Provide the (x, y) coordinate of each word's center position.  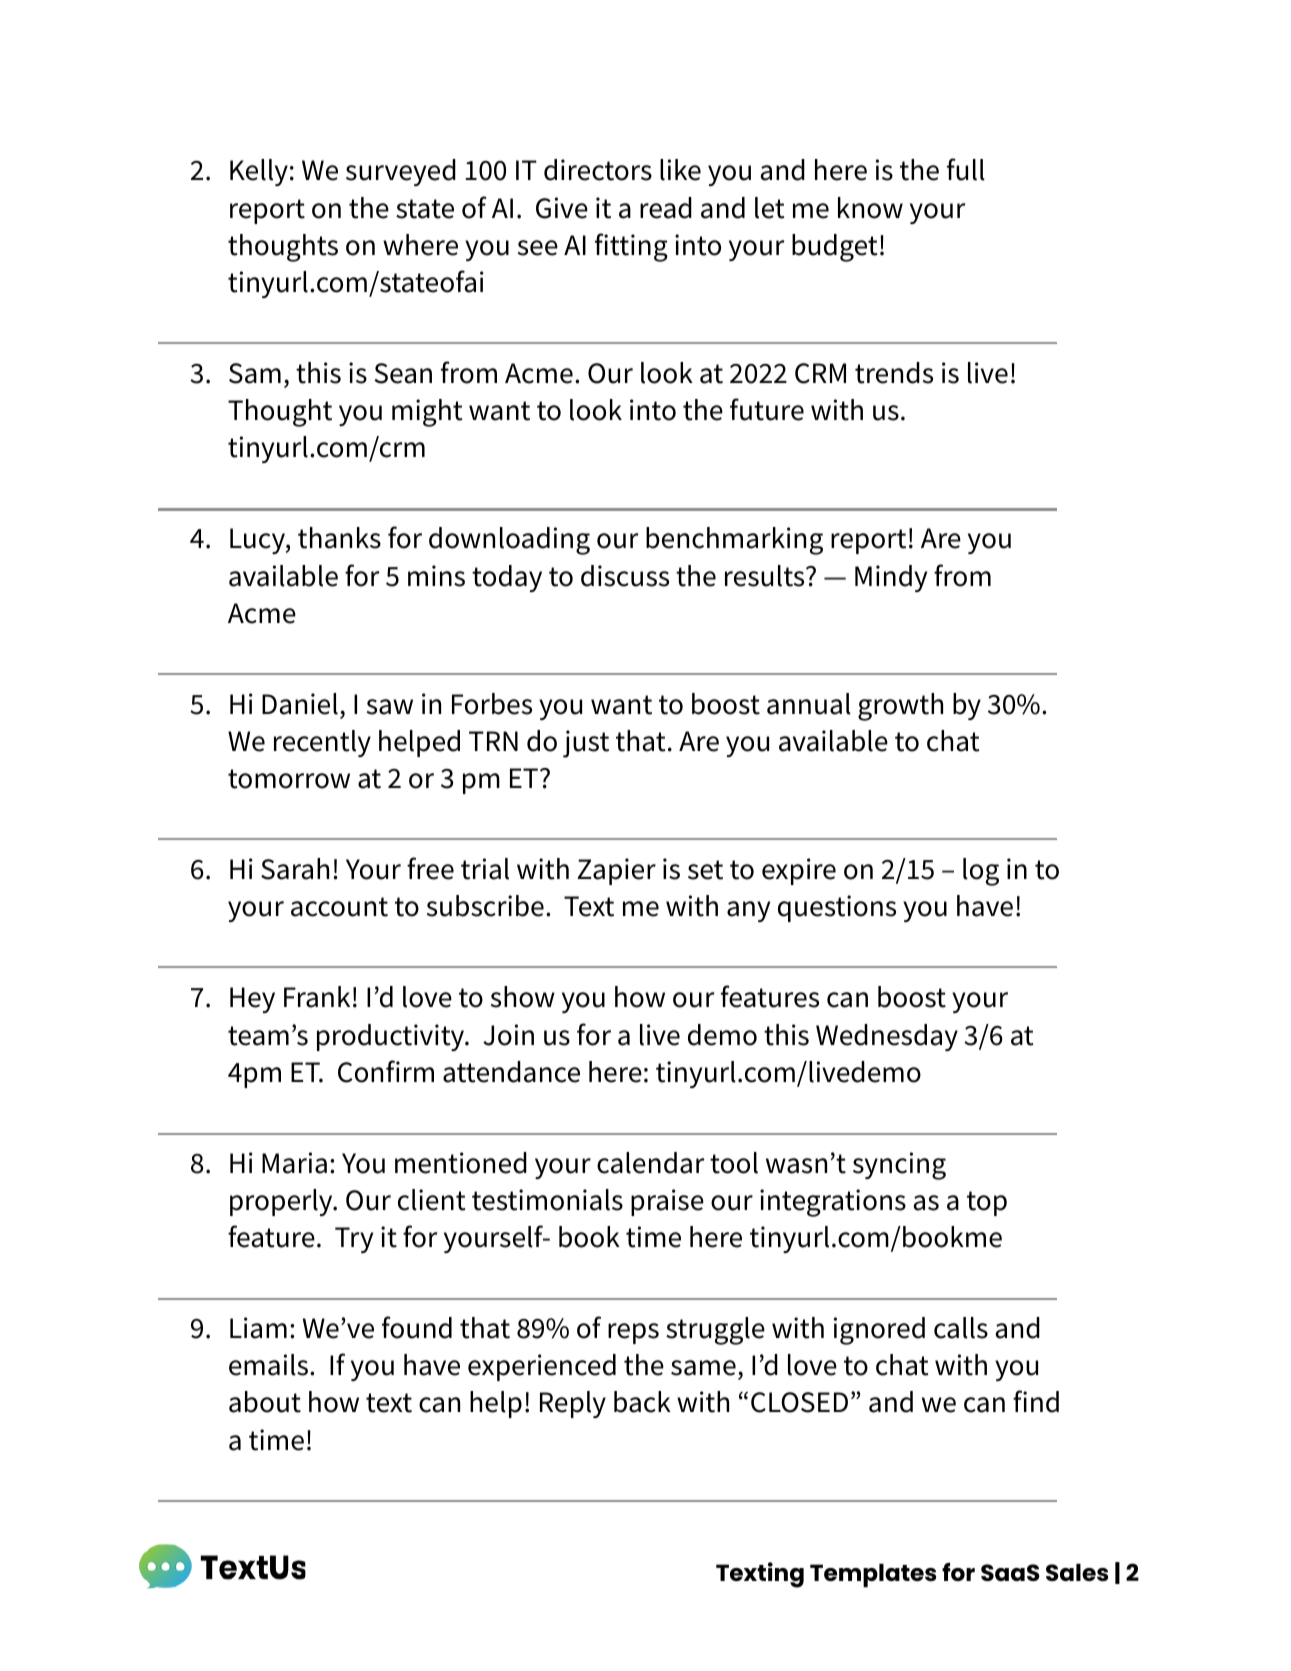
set (705, 870)
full (966, 169)
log (981, 872)
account (339, 907)
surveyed (401, 172)
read (666, 208)
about (265, 1402)
